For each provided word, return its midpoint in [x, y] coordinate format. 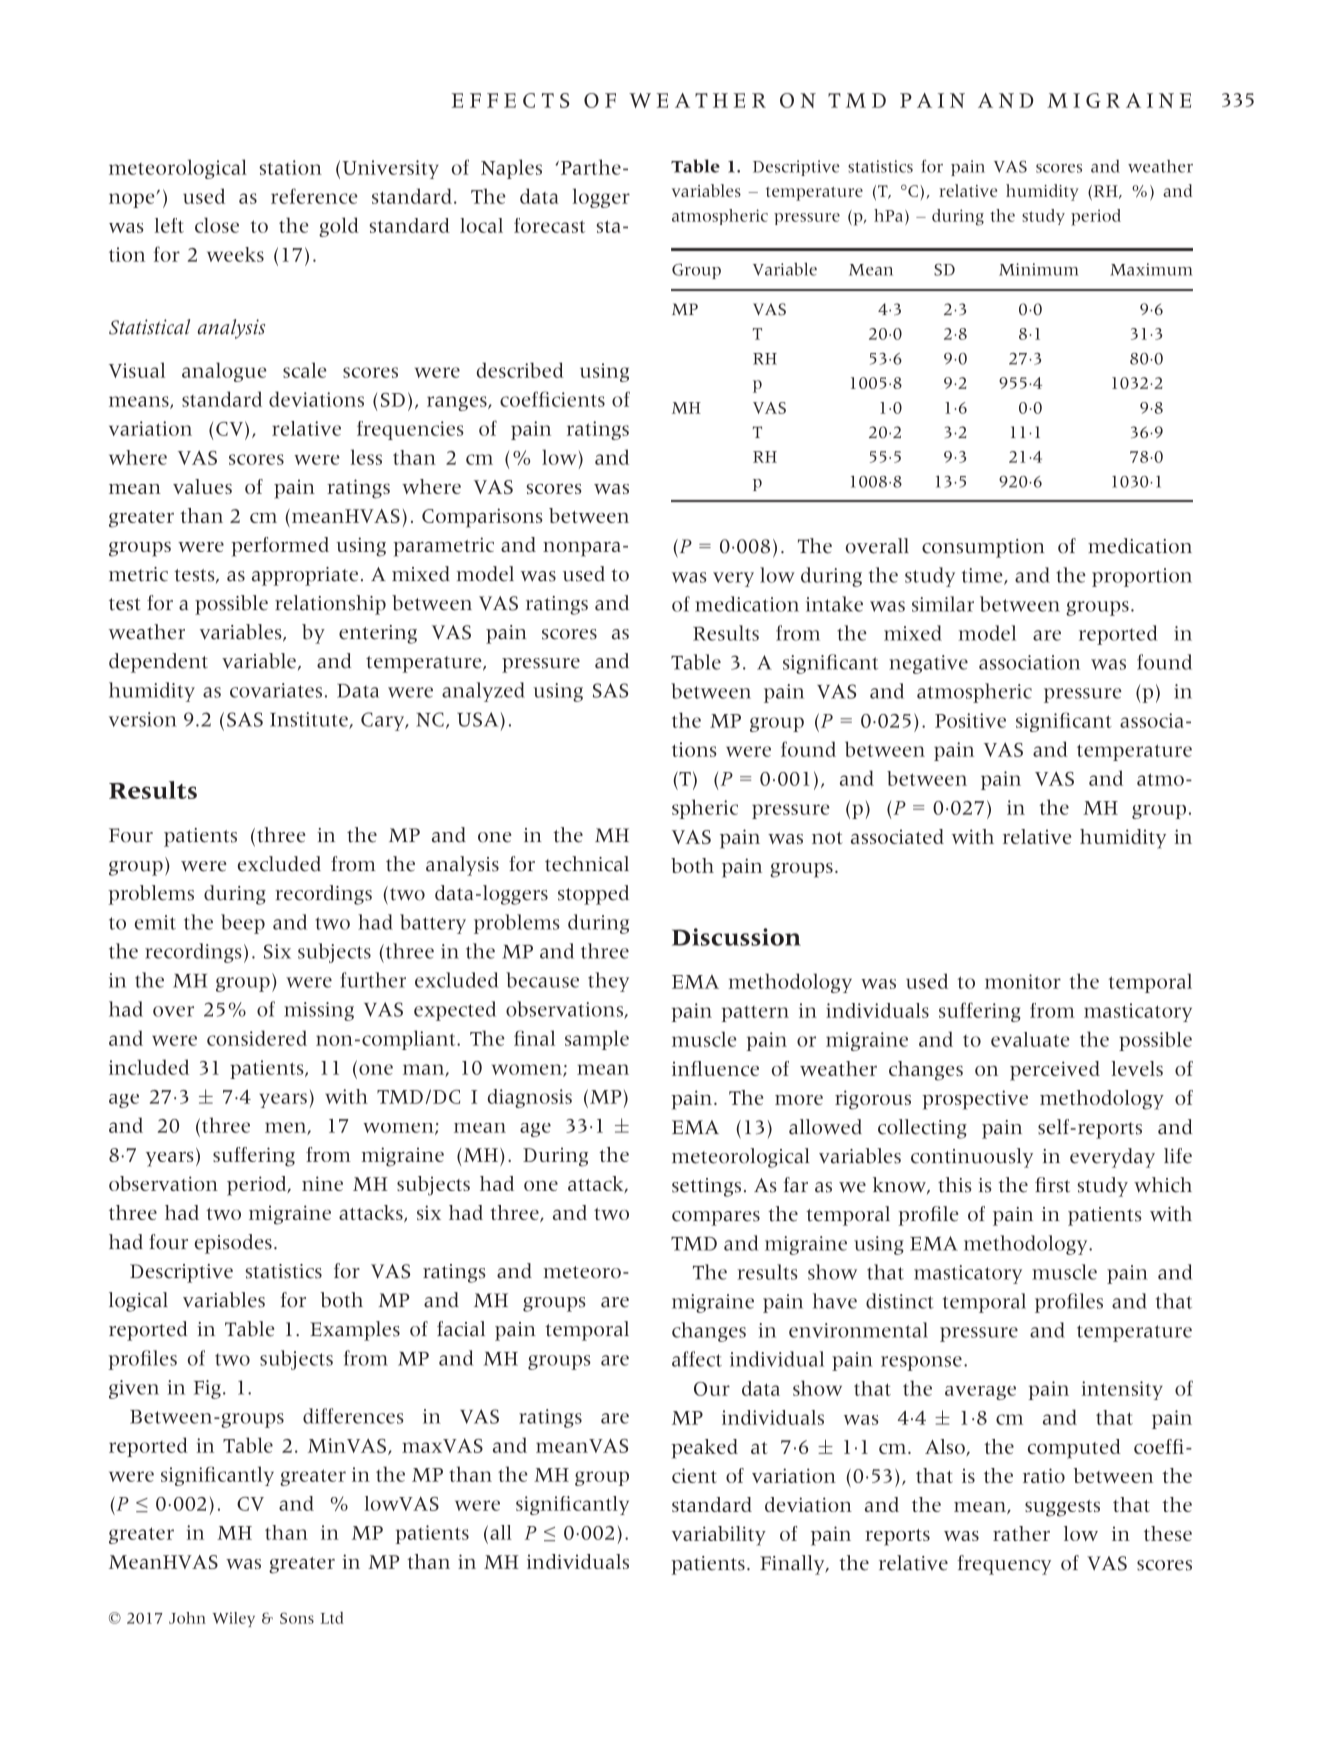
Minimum [1039, 269]
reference [314, 196]
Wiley [234, 1619]
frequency [1004, 1565]
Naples [511, 169]
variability [719, 1536]
